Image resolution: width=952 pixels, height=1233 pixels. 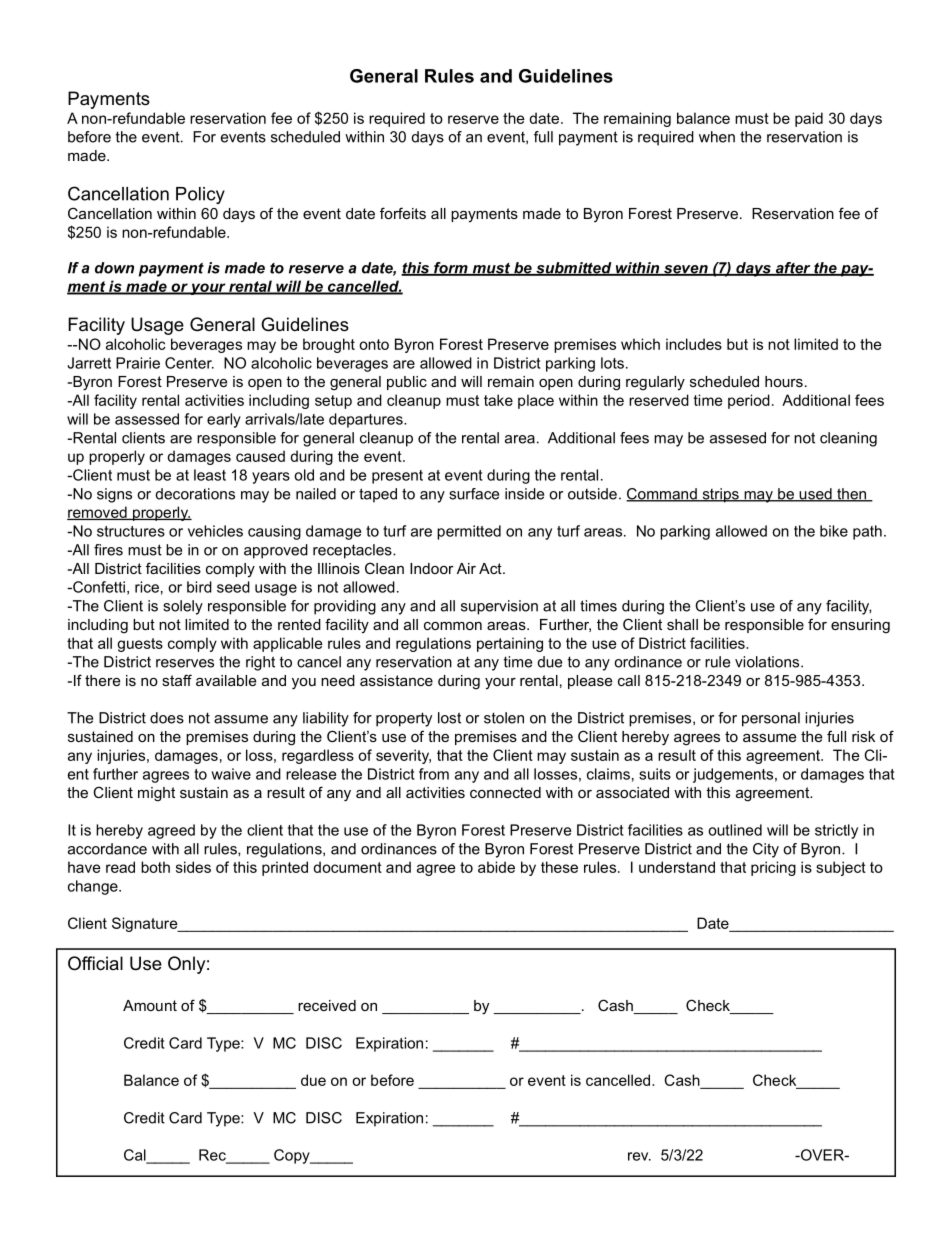 What do you see at coordinates (150, 1005) in the image?
I see `Amount` at bounding box center [150, 1005].
